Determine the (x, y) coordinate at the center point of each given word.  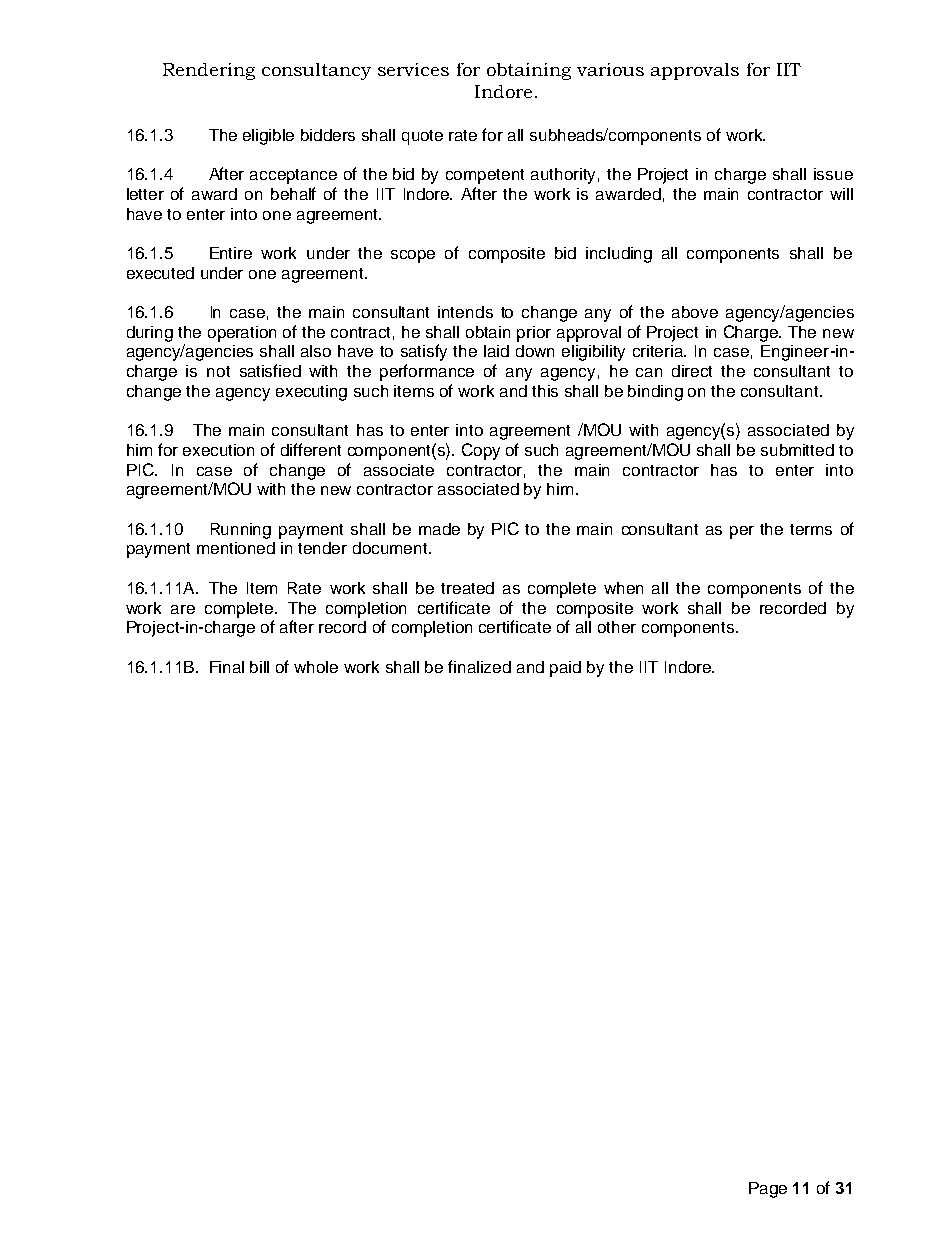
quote (422, 137)
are (183, 609)
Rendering (209, 71)
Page (768, 1190)
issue (833, 174)
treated (467, 588)
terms (811, 529)
